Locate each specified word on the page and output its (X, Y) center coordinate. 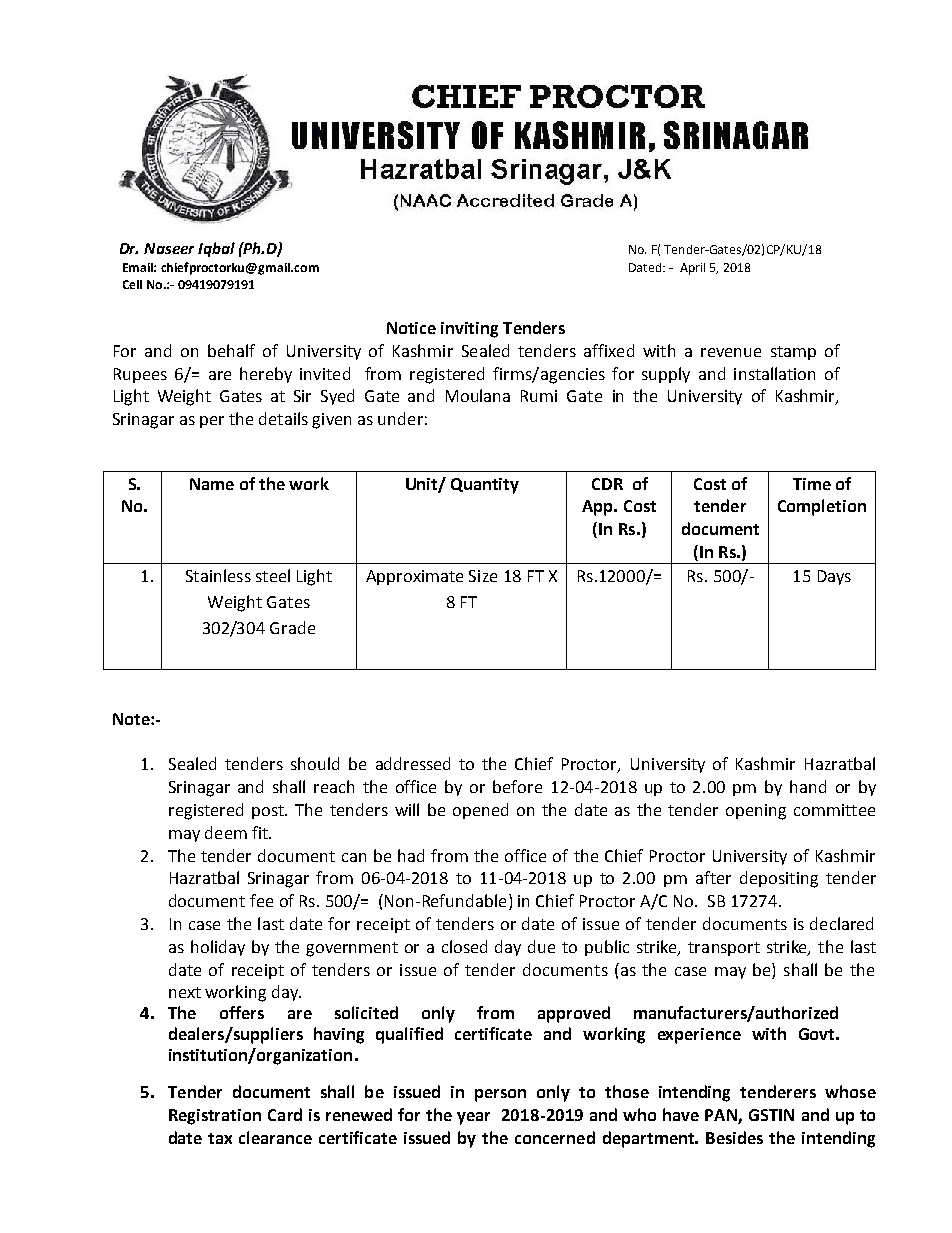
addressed (413, 763)
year (473, 1118)
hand (808, 786)
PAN (722, 1116)
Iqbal (216, 249)
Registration (215, 1117)
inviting (469, 330)
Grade (292, 627)
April (692, 269)
